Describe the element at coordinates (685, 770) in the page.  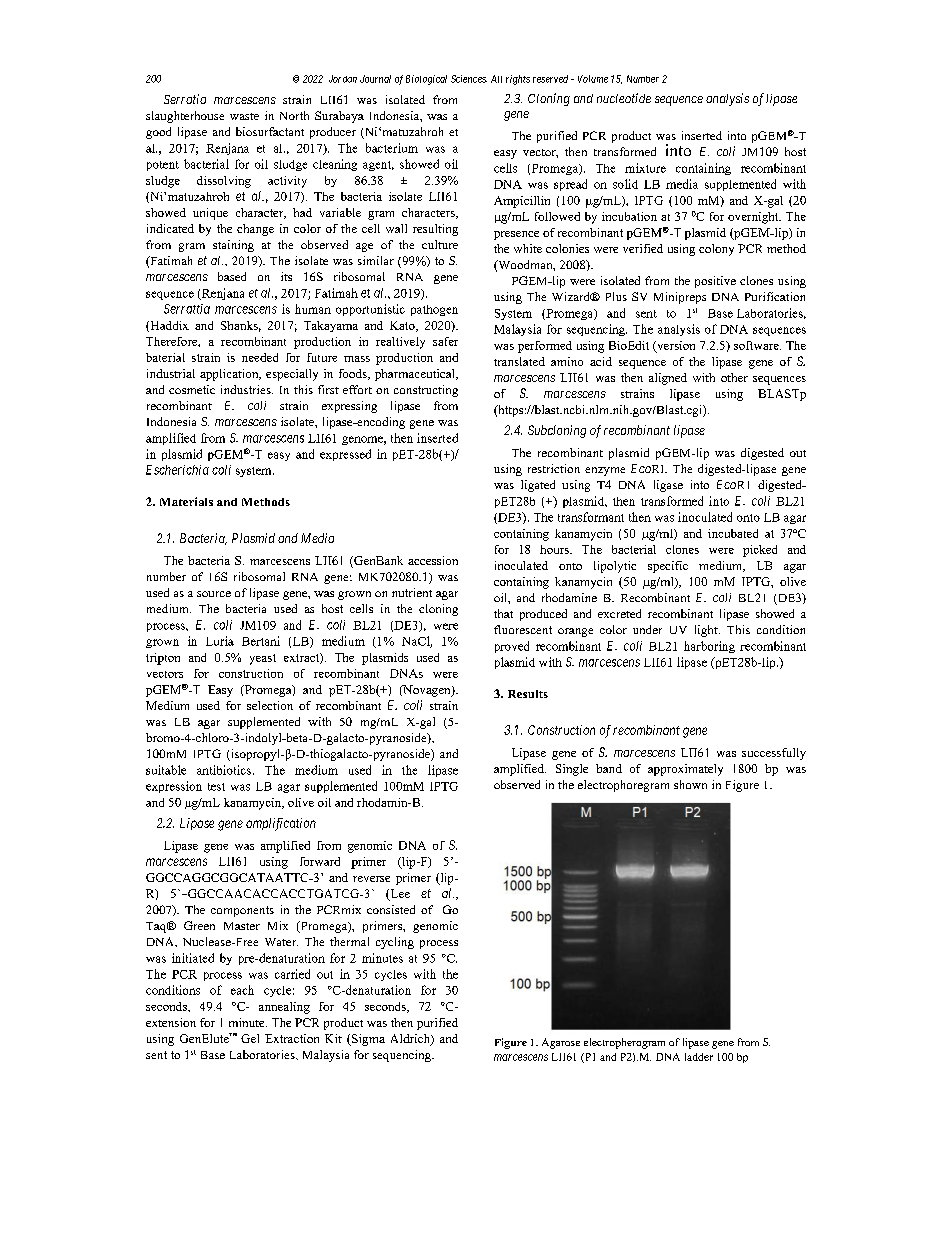
I see `approximately` at that location.
